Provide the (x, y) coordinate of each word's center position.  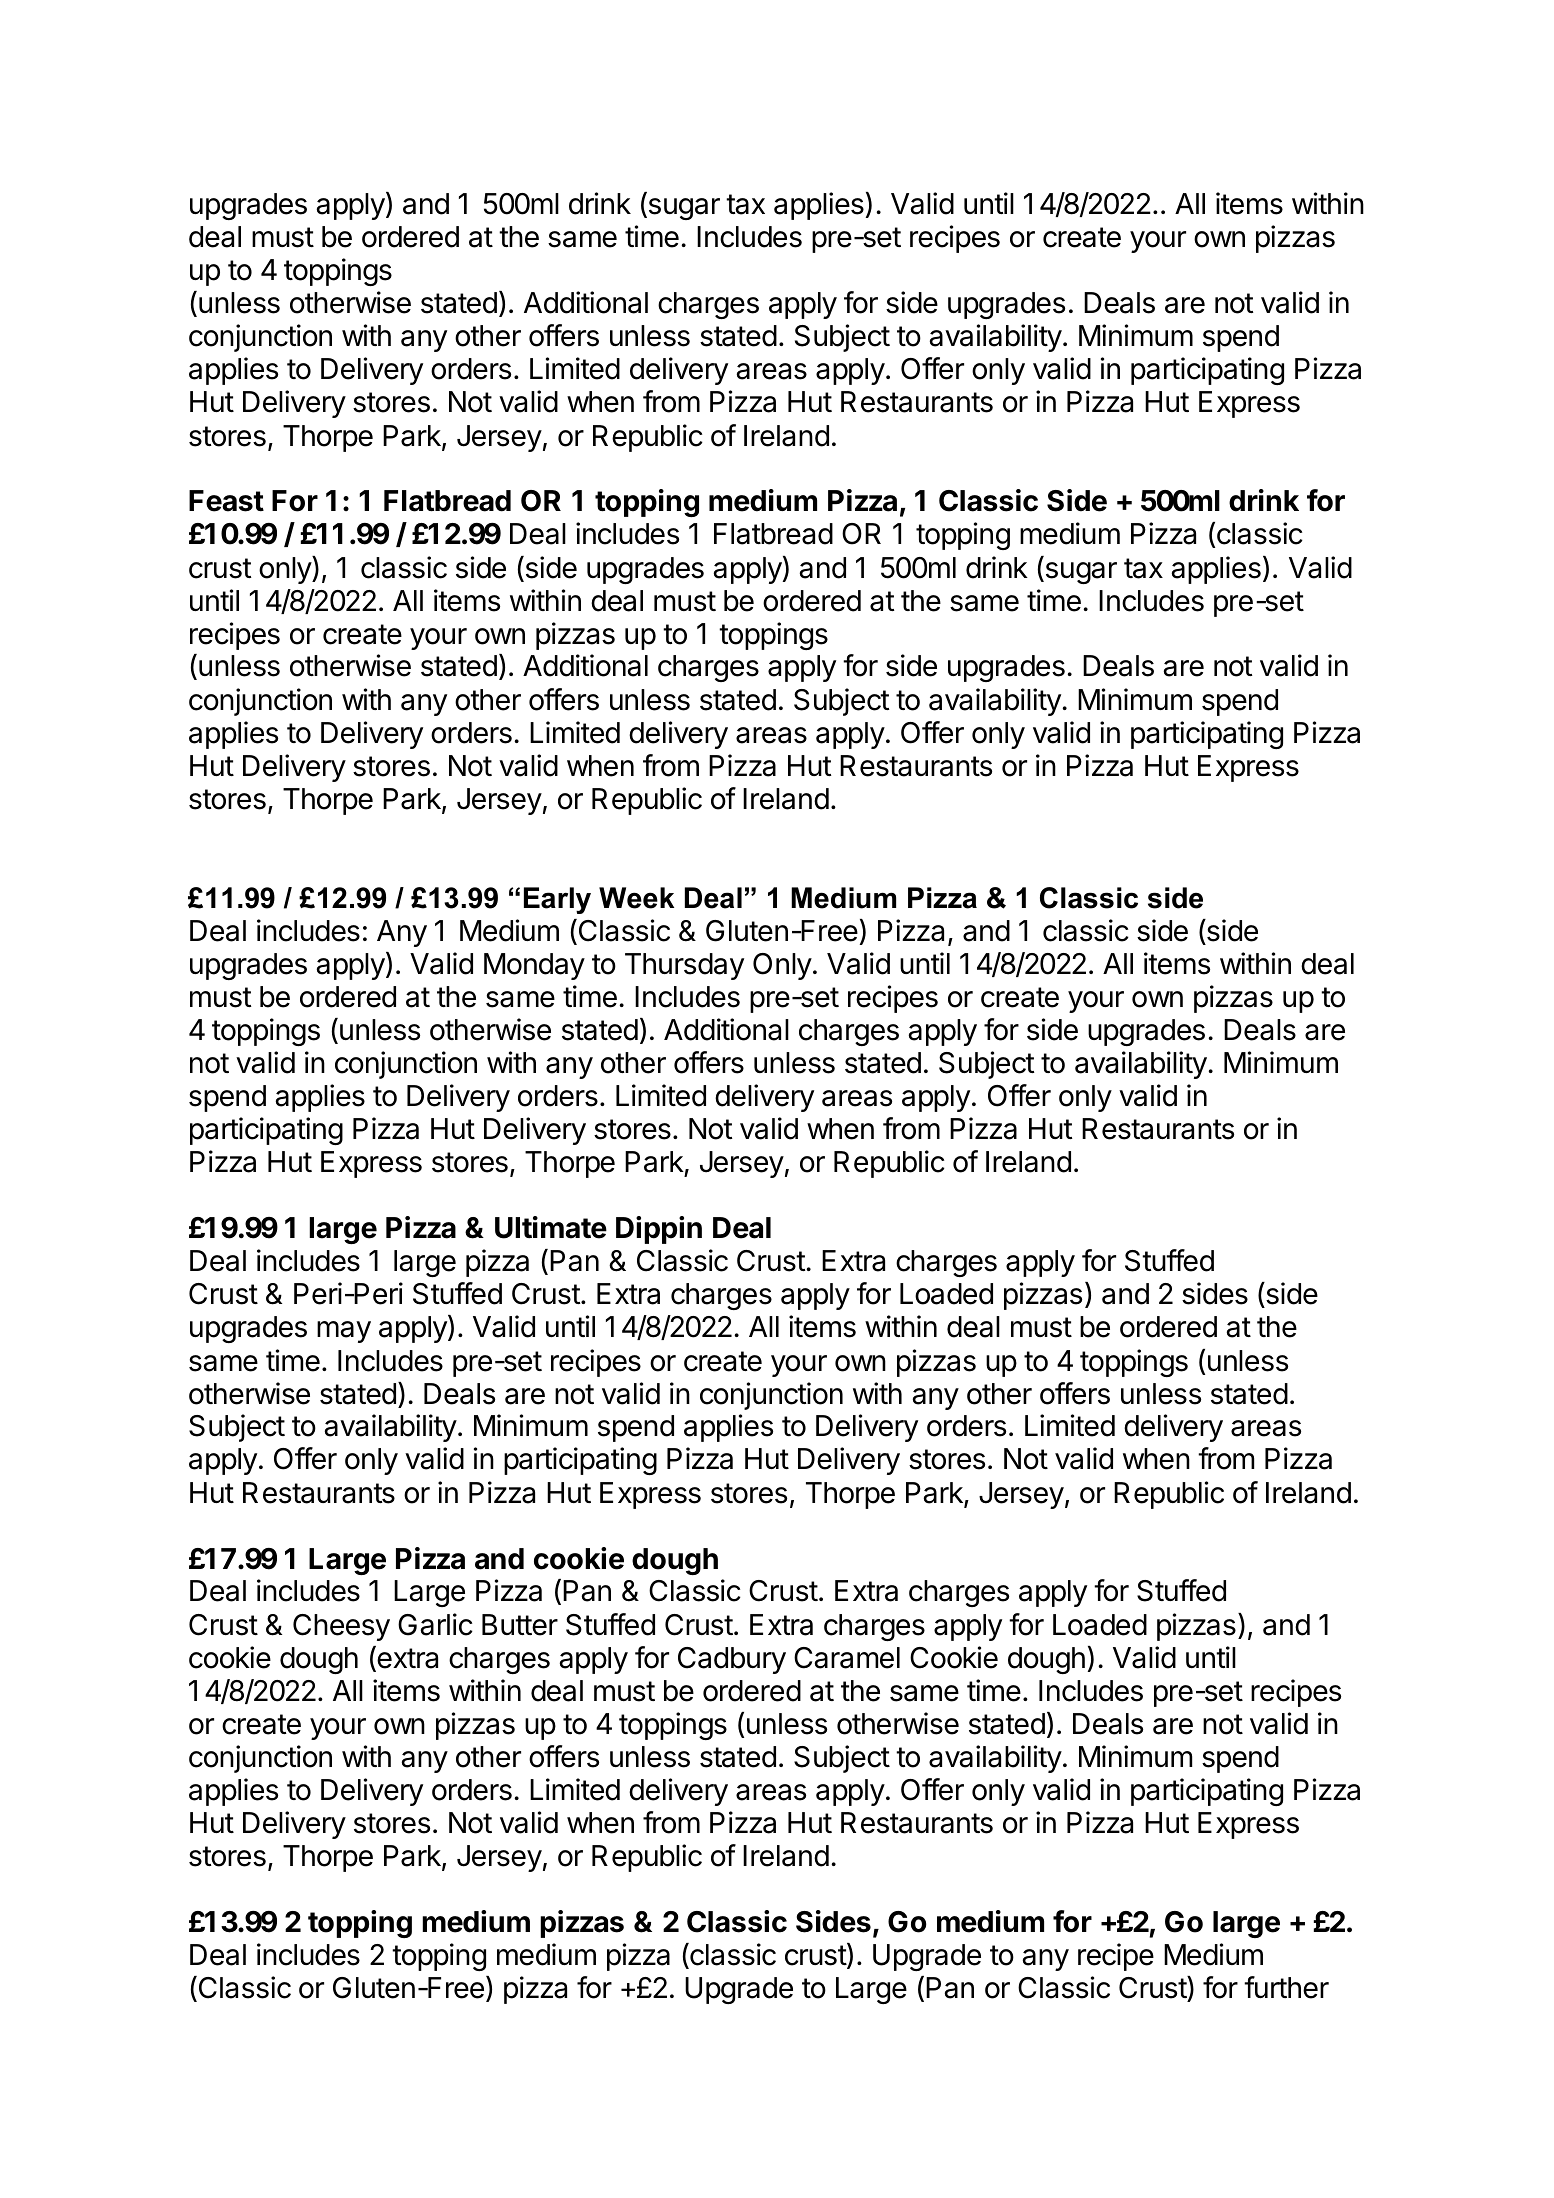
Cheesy (341, 1627)
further (1286, 1987)
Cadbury (732, 1660)
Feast (226, 501)
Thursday (684, 966)
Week (636, 898)
